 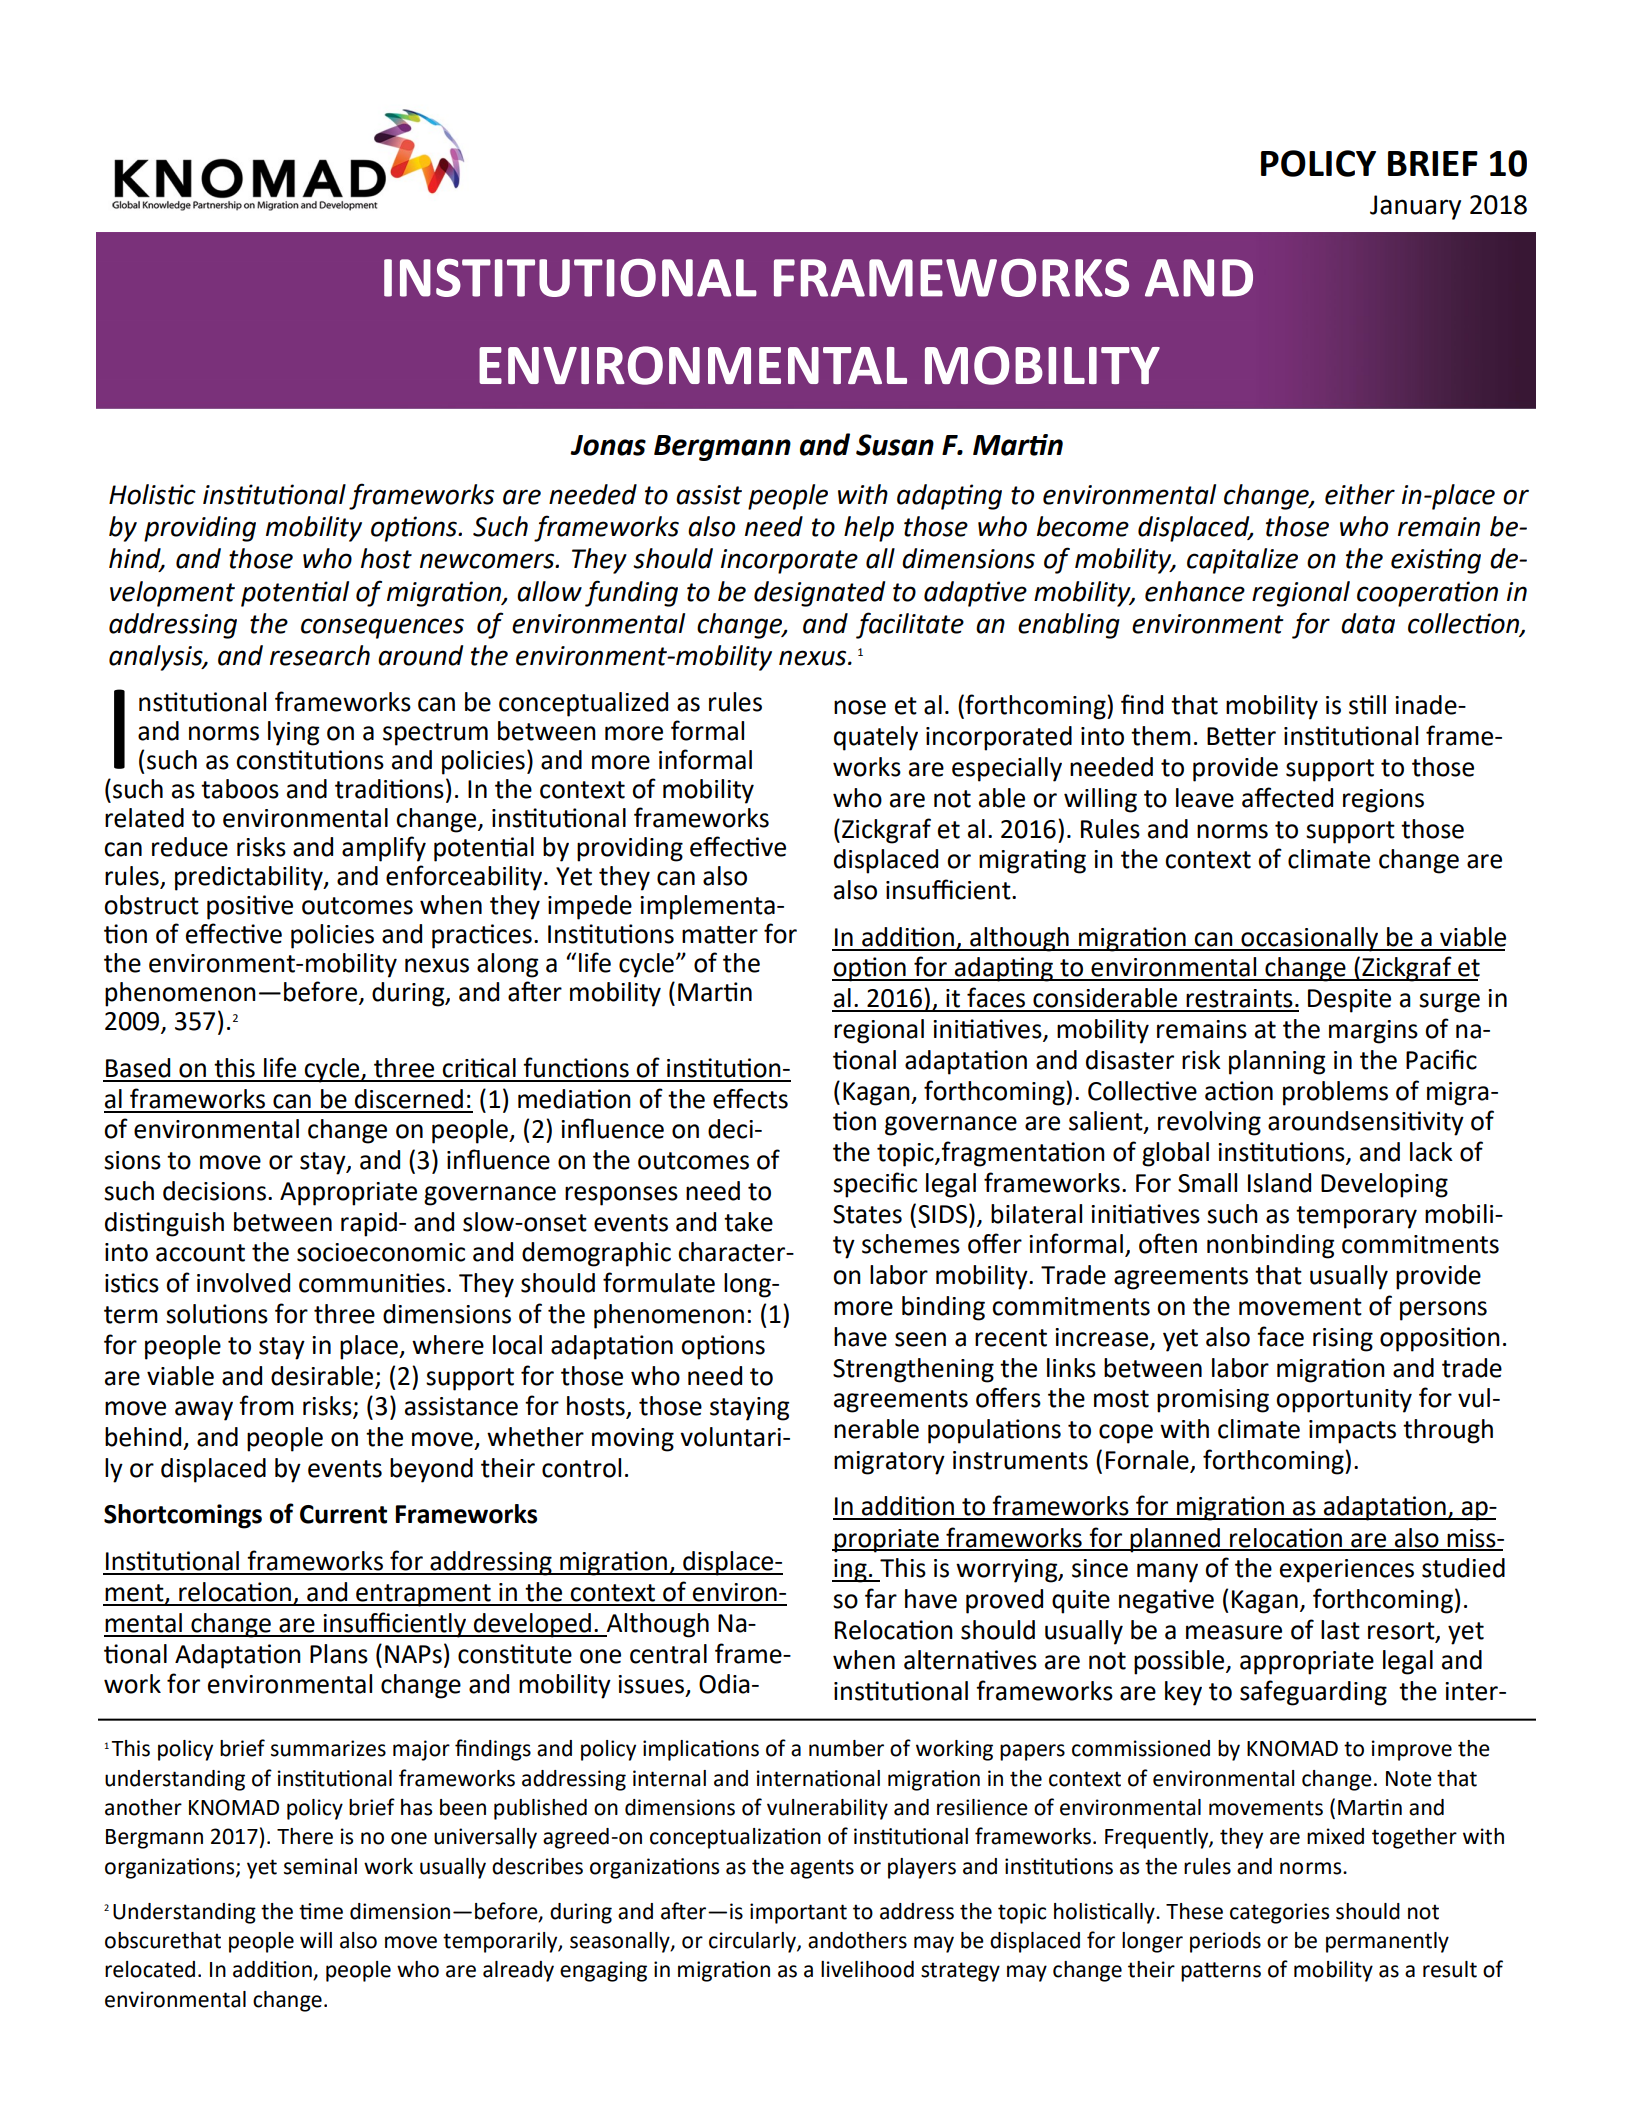 What do you see at coordinates (321, 1911) in the screenshot?
I see `time` at bounding box center [321, 1911].
